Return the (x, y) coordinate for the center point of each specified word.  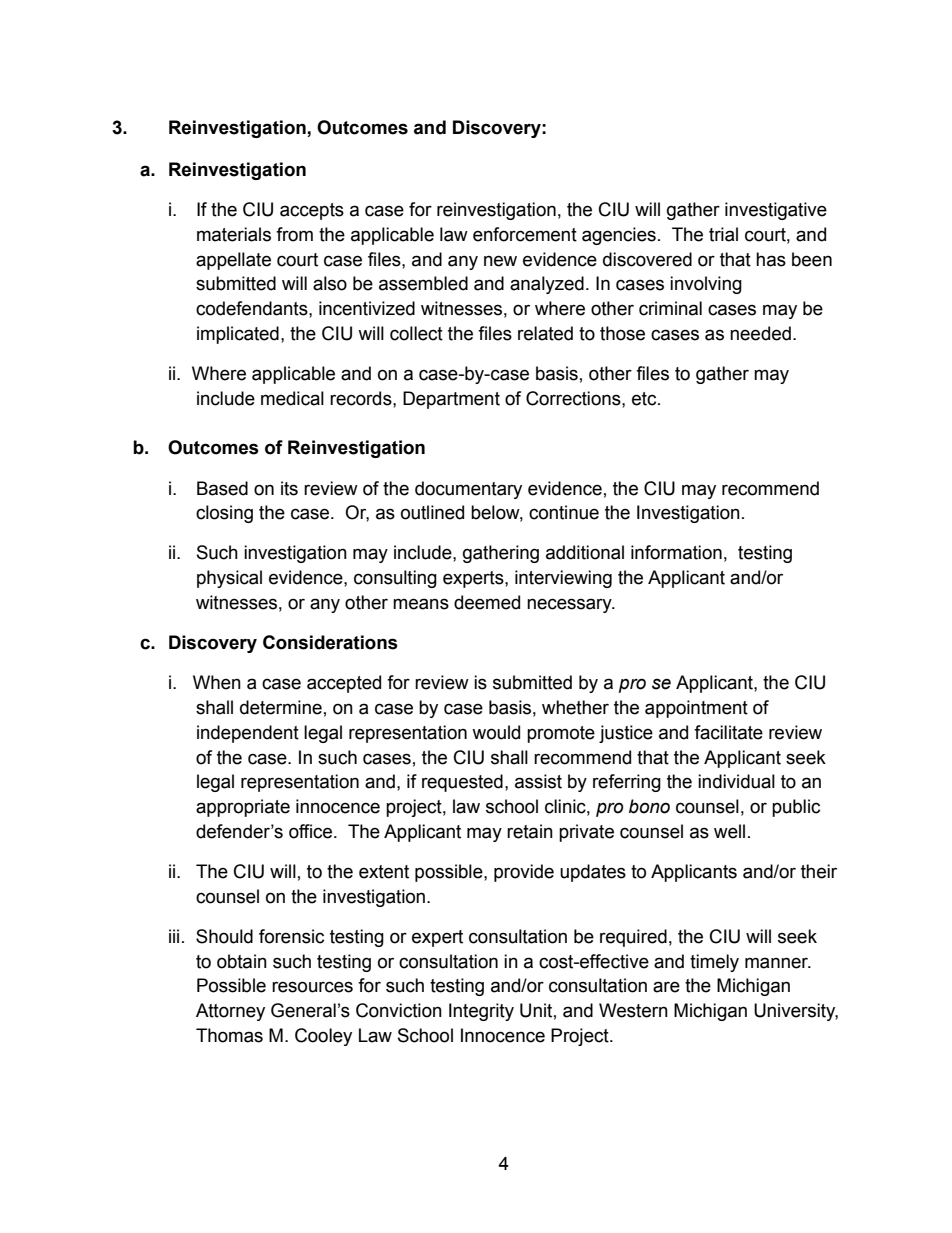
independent (248, 734)
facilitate (728, 732)
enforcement (525, 234)
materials (234, 234)
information (676, 552)
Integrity (481, 1012)
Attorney (230, 1012)
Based (222, 488)
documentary (468, 490)
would (496, 732)
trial (723, 234)
